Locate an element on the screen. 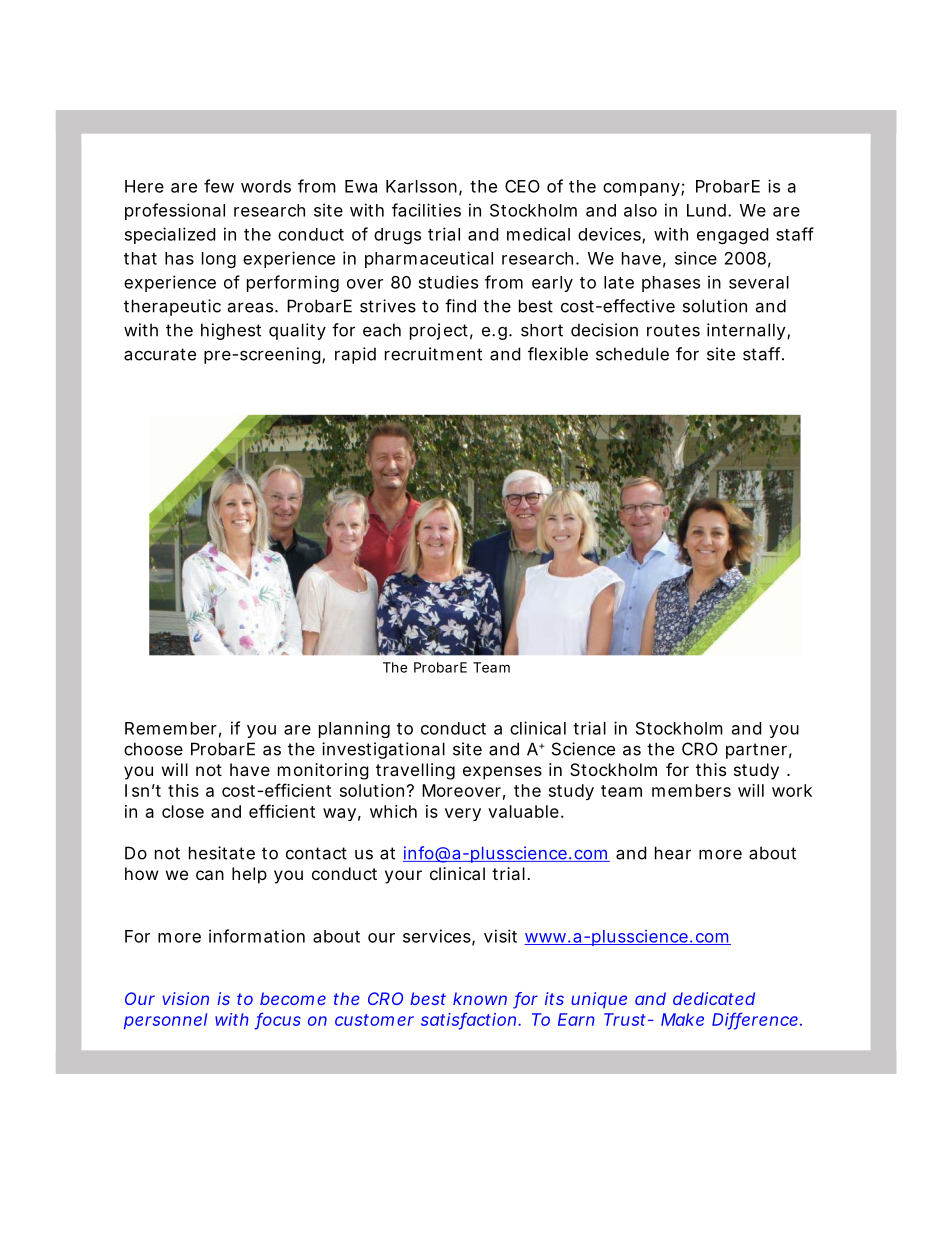 This screenshot has width=952, height=1233. investigational is located at coordinates (383, 750).
